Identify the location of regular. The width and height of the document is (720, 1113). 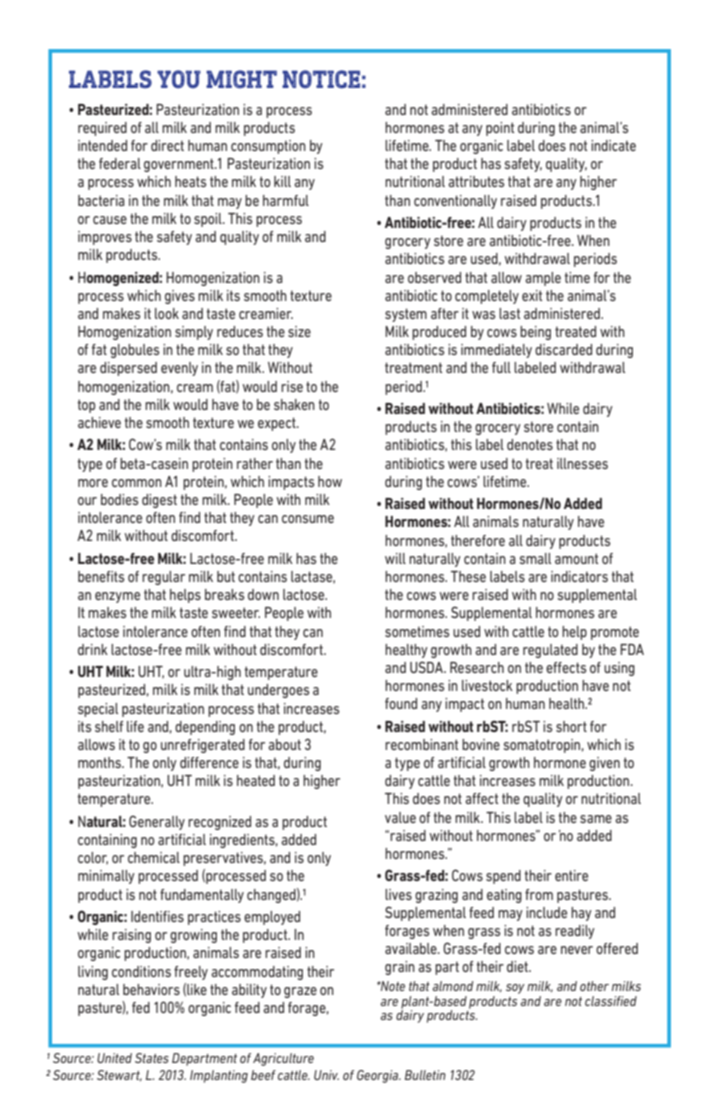
(163, 578).
